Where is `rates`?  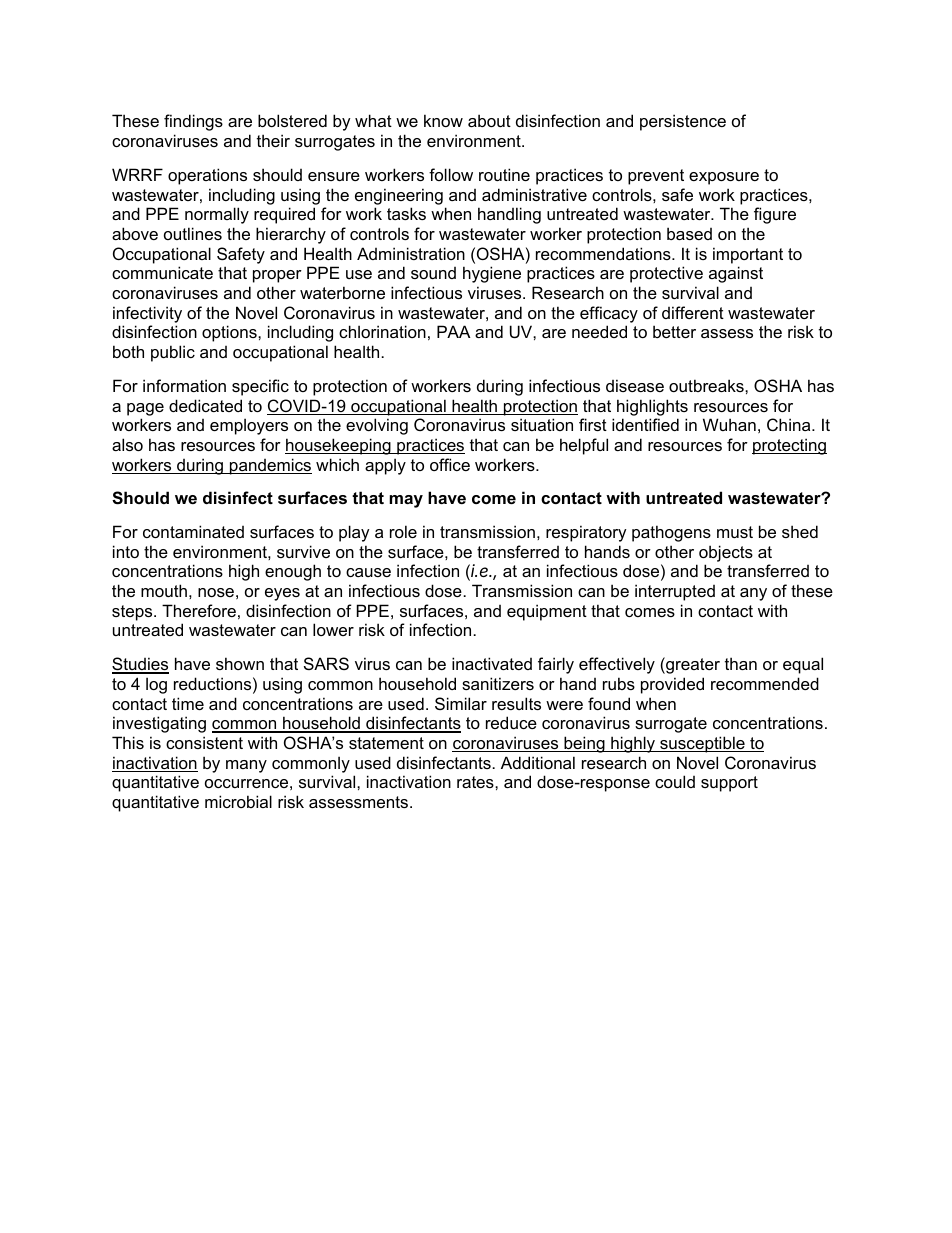 rates is located at coordinates (476, 782).
